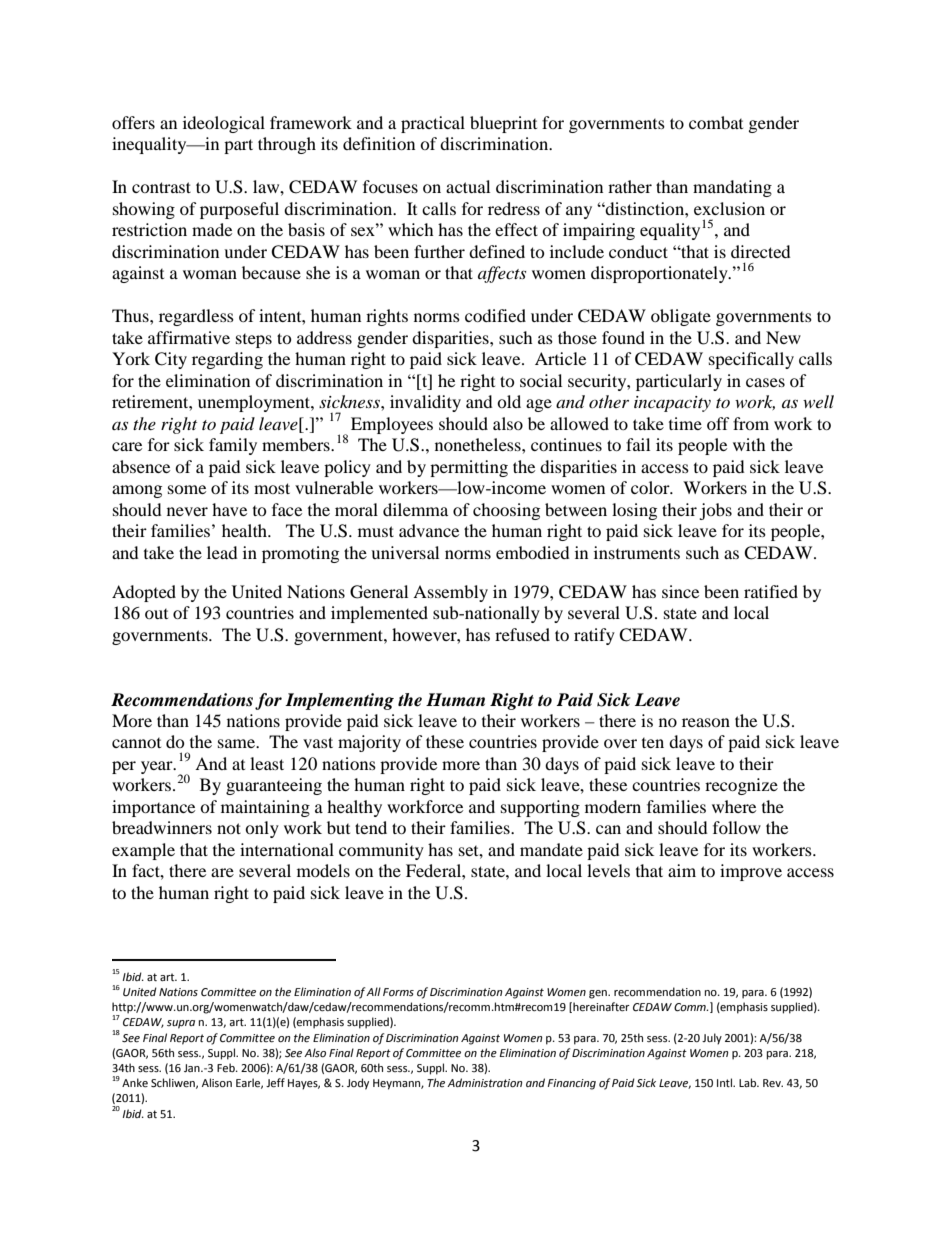 This document has width=952, height=1233. Describe the element at coordinates (509, 401) in the document. I see `old` at that location.
